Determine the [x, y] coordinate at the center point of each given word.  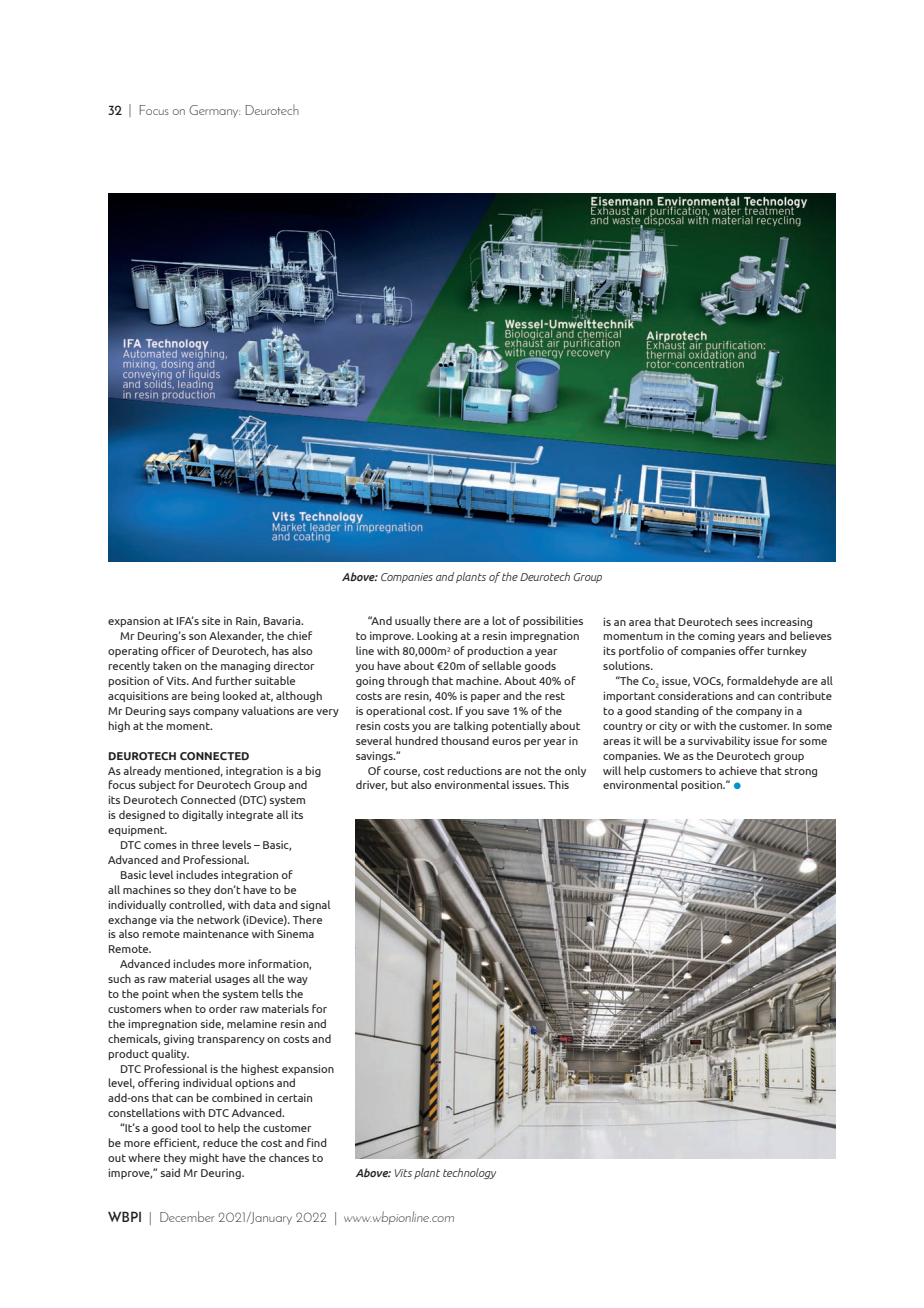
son [197, 637]
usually [413, 621]
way [297, 981]
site [211, 620]
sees [747, 623]
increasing [786, 622]
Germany [214, 111]
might [204, 1158]
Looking [437, 636]
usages [232, 981]
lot [499, 620]
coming [716, 636]
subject [157, 785]
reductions [475, 770]
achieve [738, 770]
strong [801, 772]
